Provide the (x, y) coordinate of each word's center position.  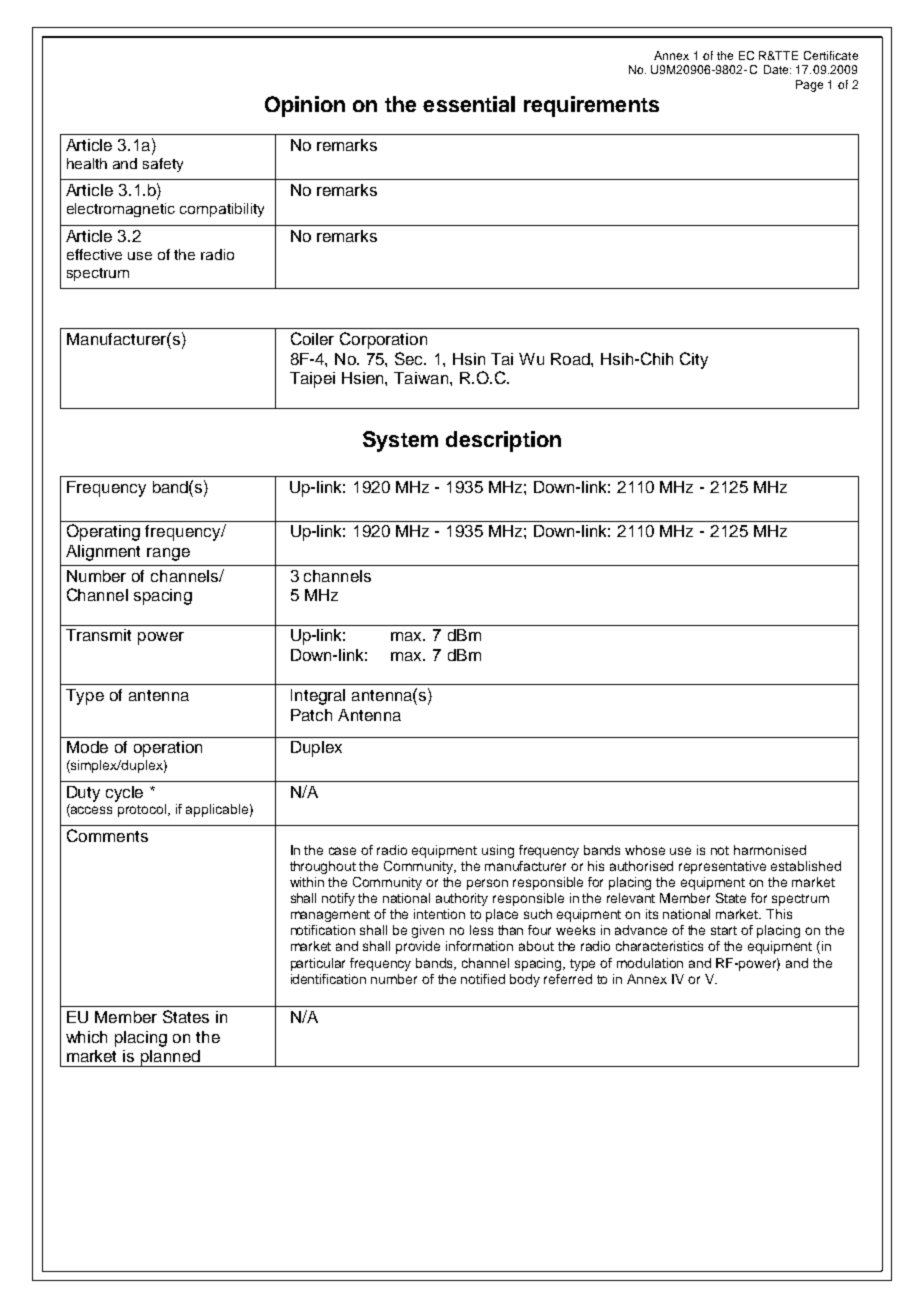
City (694, 360)
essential (469, 104)
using (498, 851)
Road (571, 359)
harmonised (770, 850)
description (503, 441)
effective (94, 254)
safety (163, 165)
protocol (143, 810)
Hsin (469, 359)
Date (777, 69)
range (168, 554)
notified (483, 979)
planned (170, 1058)
